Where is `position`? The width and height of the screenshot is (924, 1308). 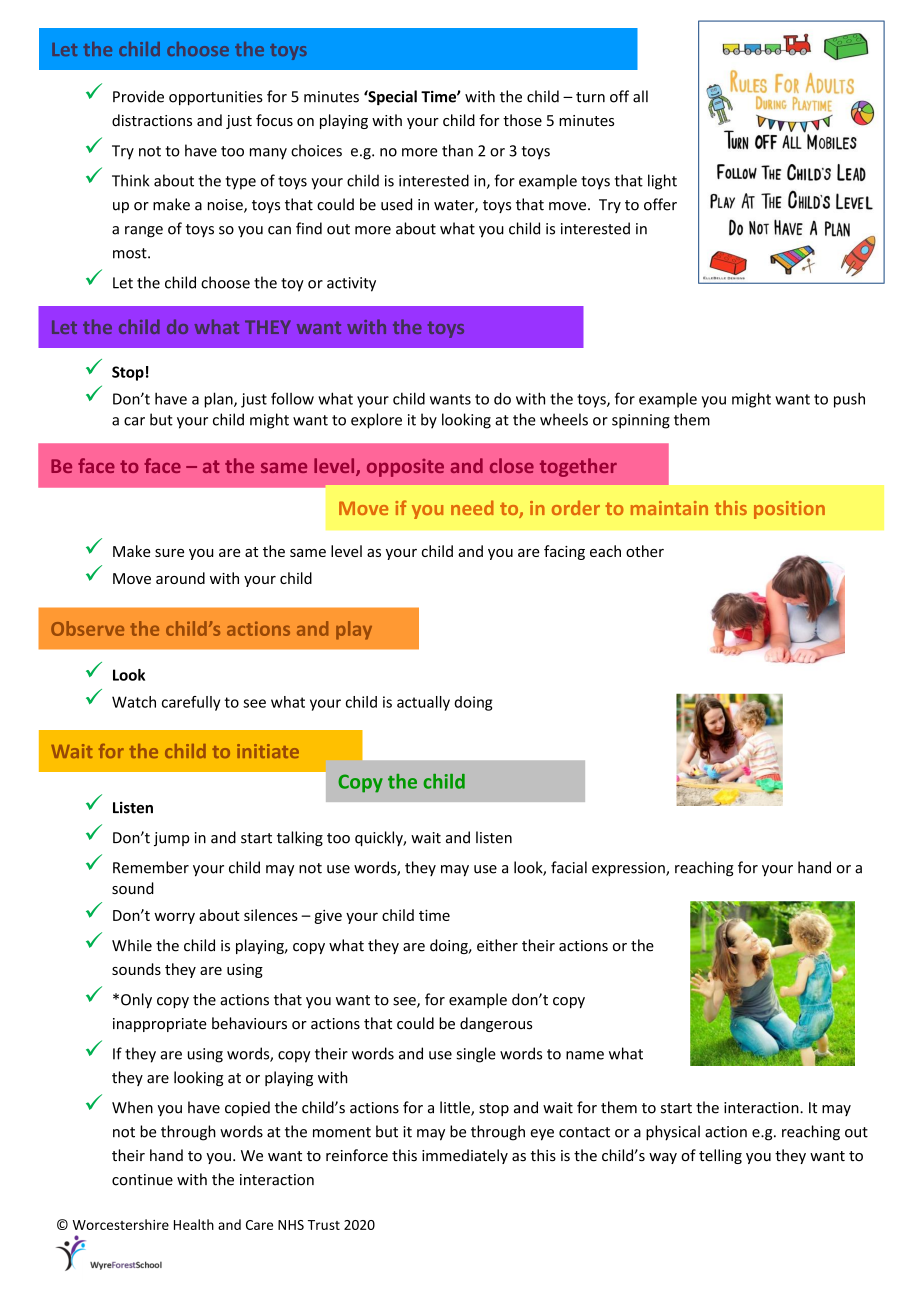 position is located at coordinates (789, 510).
